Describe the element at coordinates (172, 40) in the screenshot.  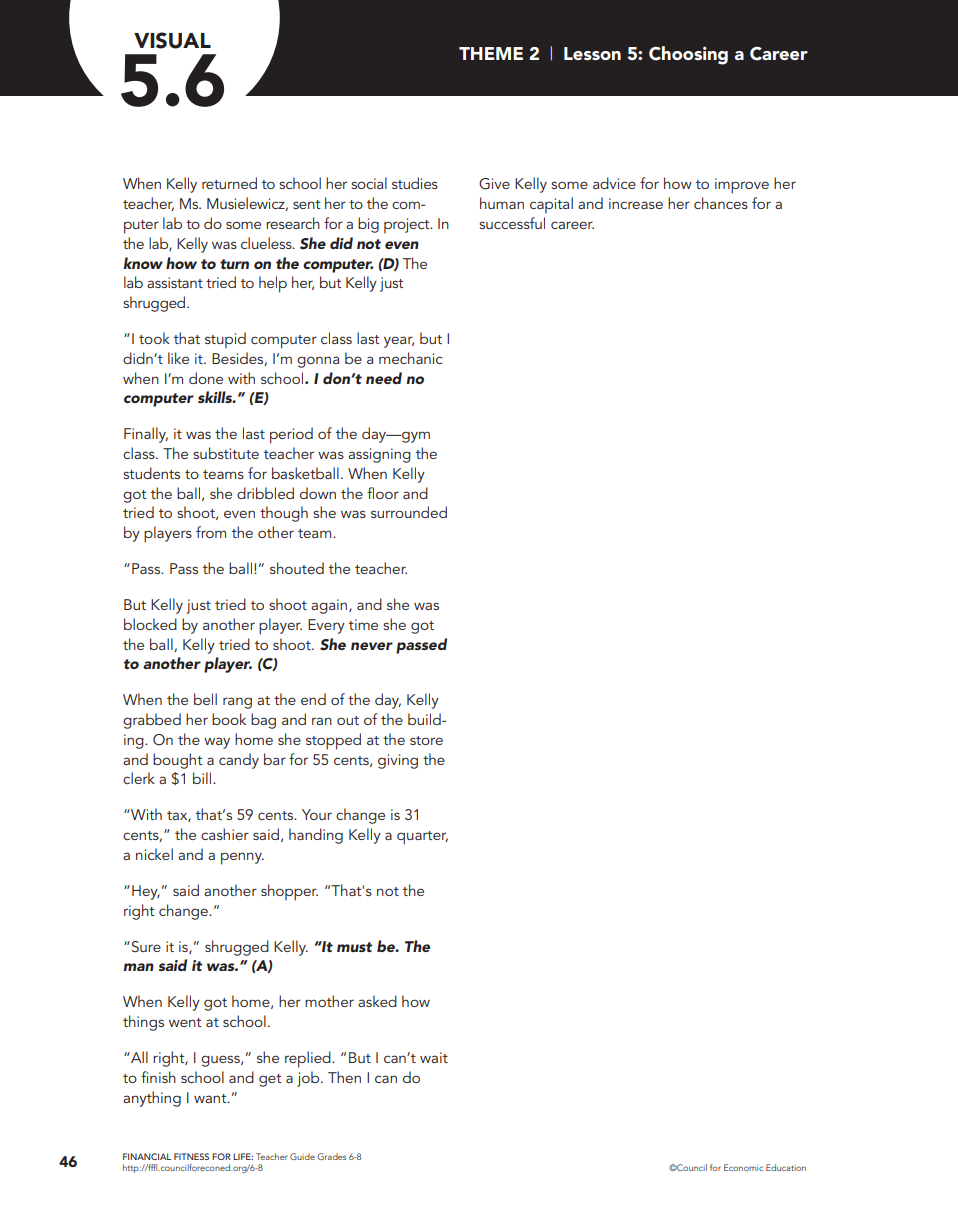
I see `VISUAL` at that location.
